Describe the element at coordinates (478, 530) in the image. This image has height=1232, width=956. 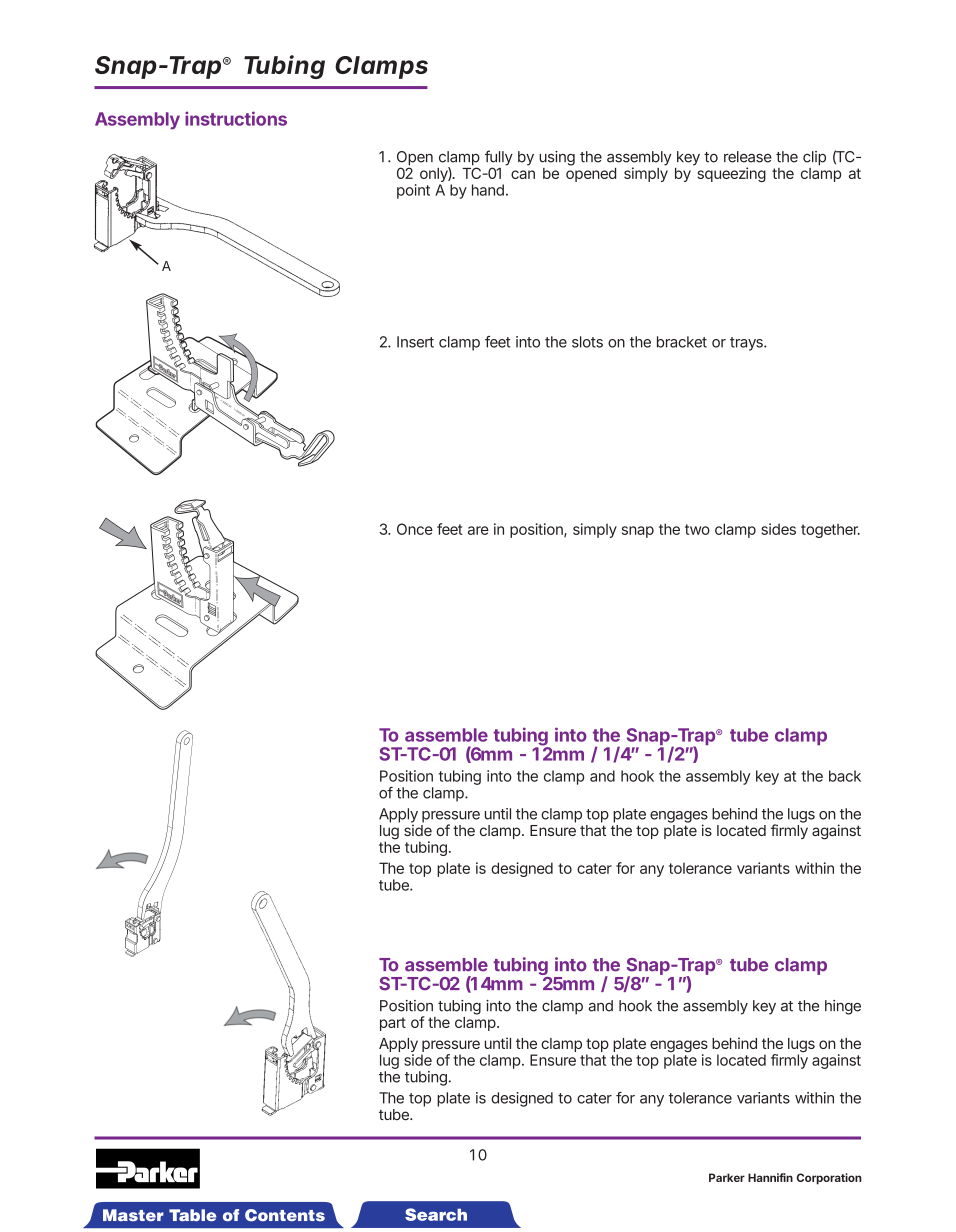
I see `are` at that location.
